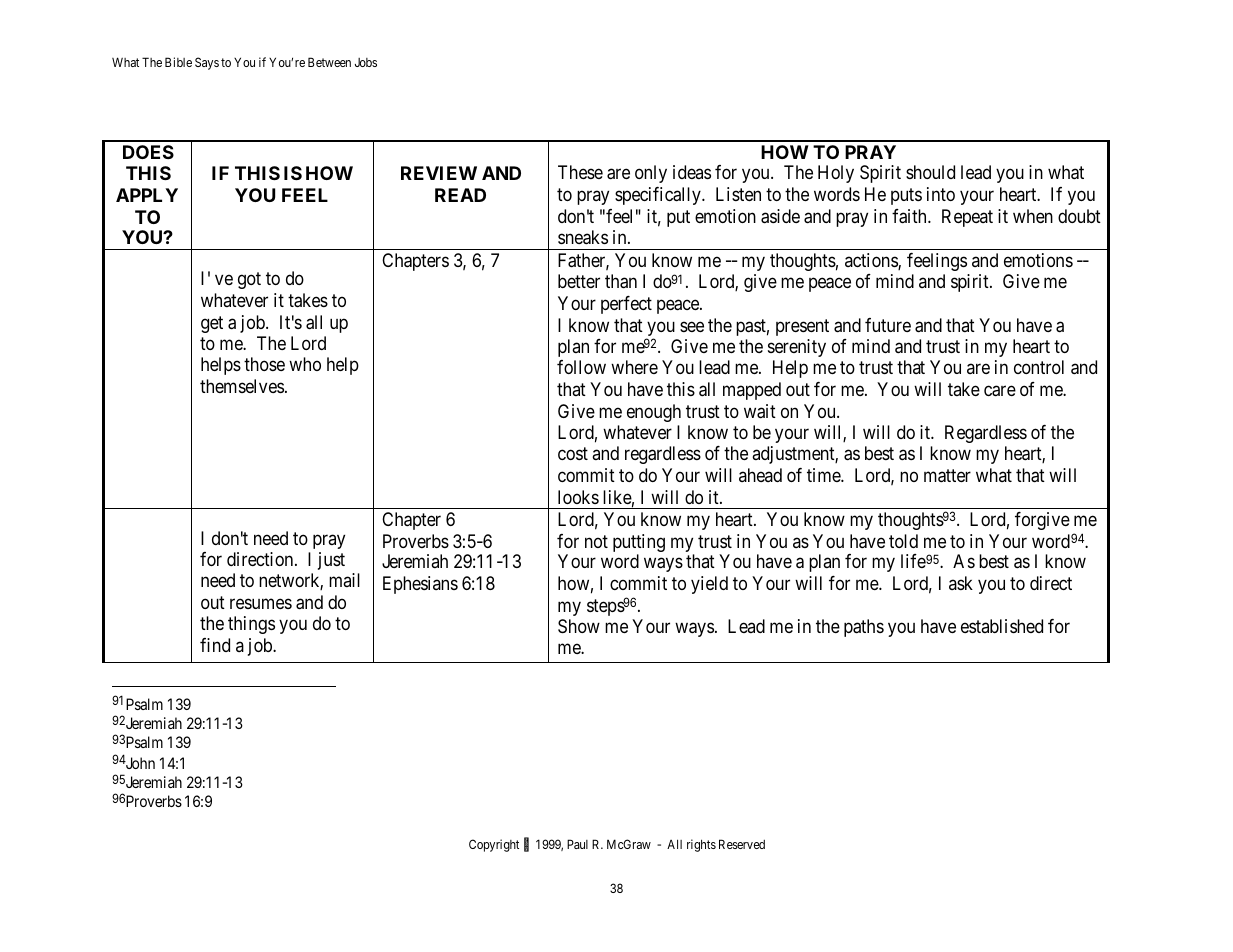 The image size is (1233, 952). Describe the element at coordinates (494, 845) in the page. I see `Copyright` at that location.
